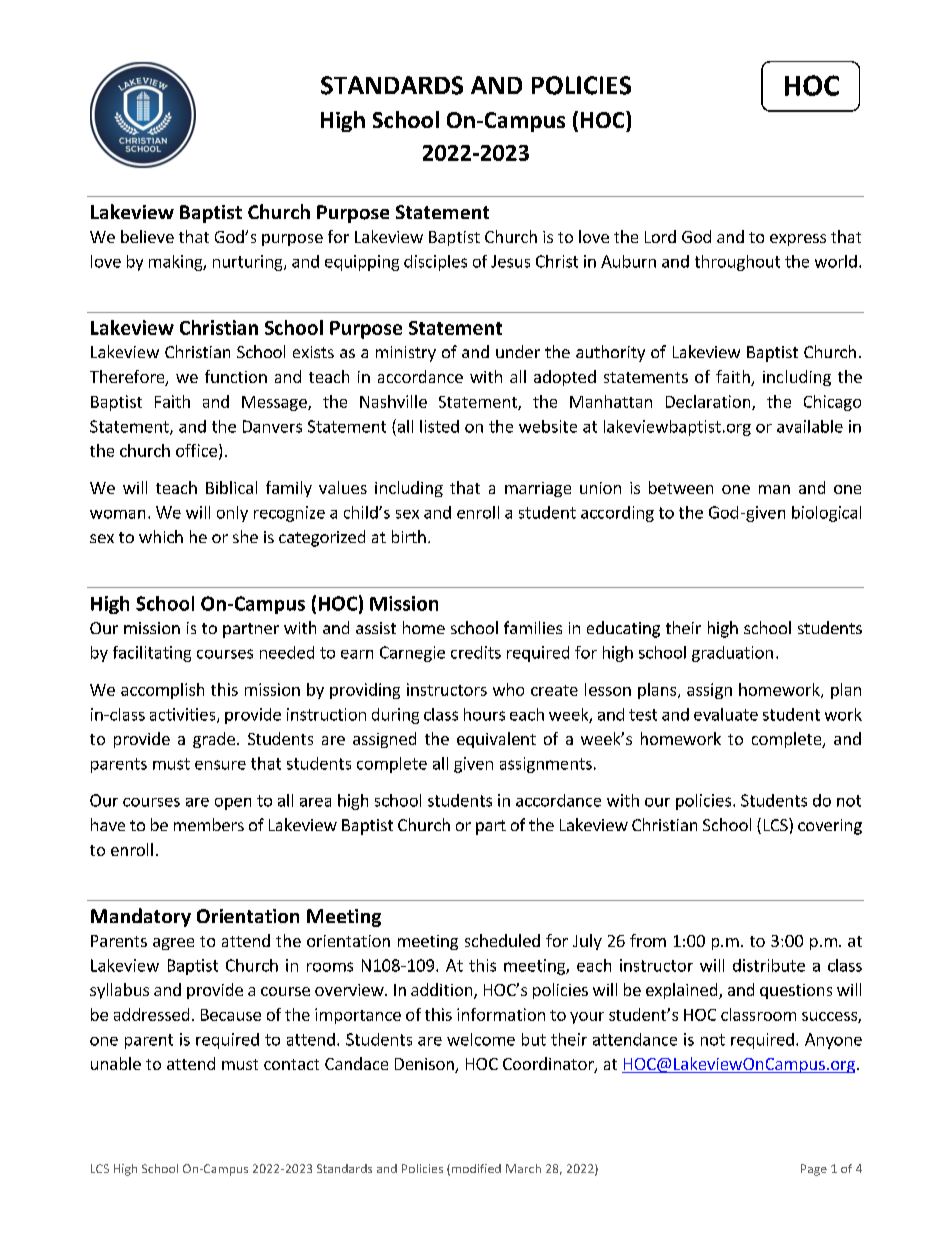  What do you see at coordinates (249, 263) in the page?
I see `nurturing` at bounding box center [249, 263].
